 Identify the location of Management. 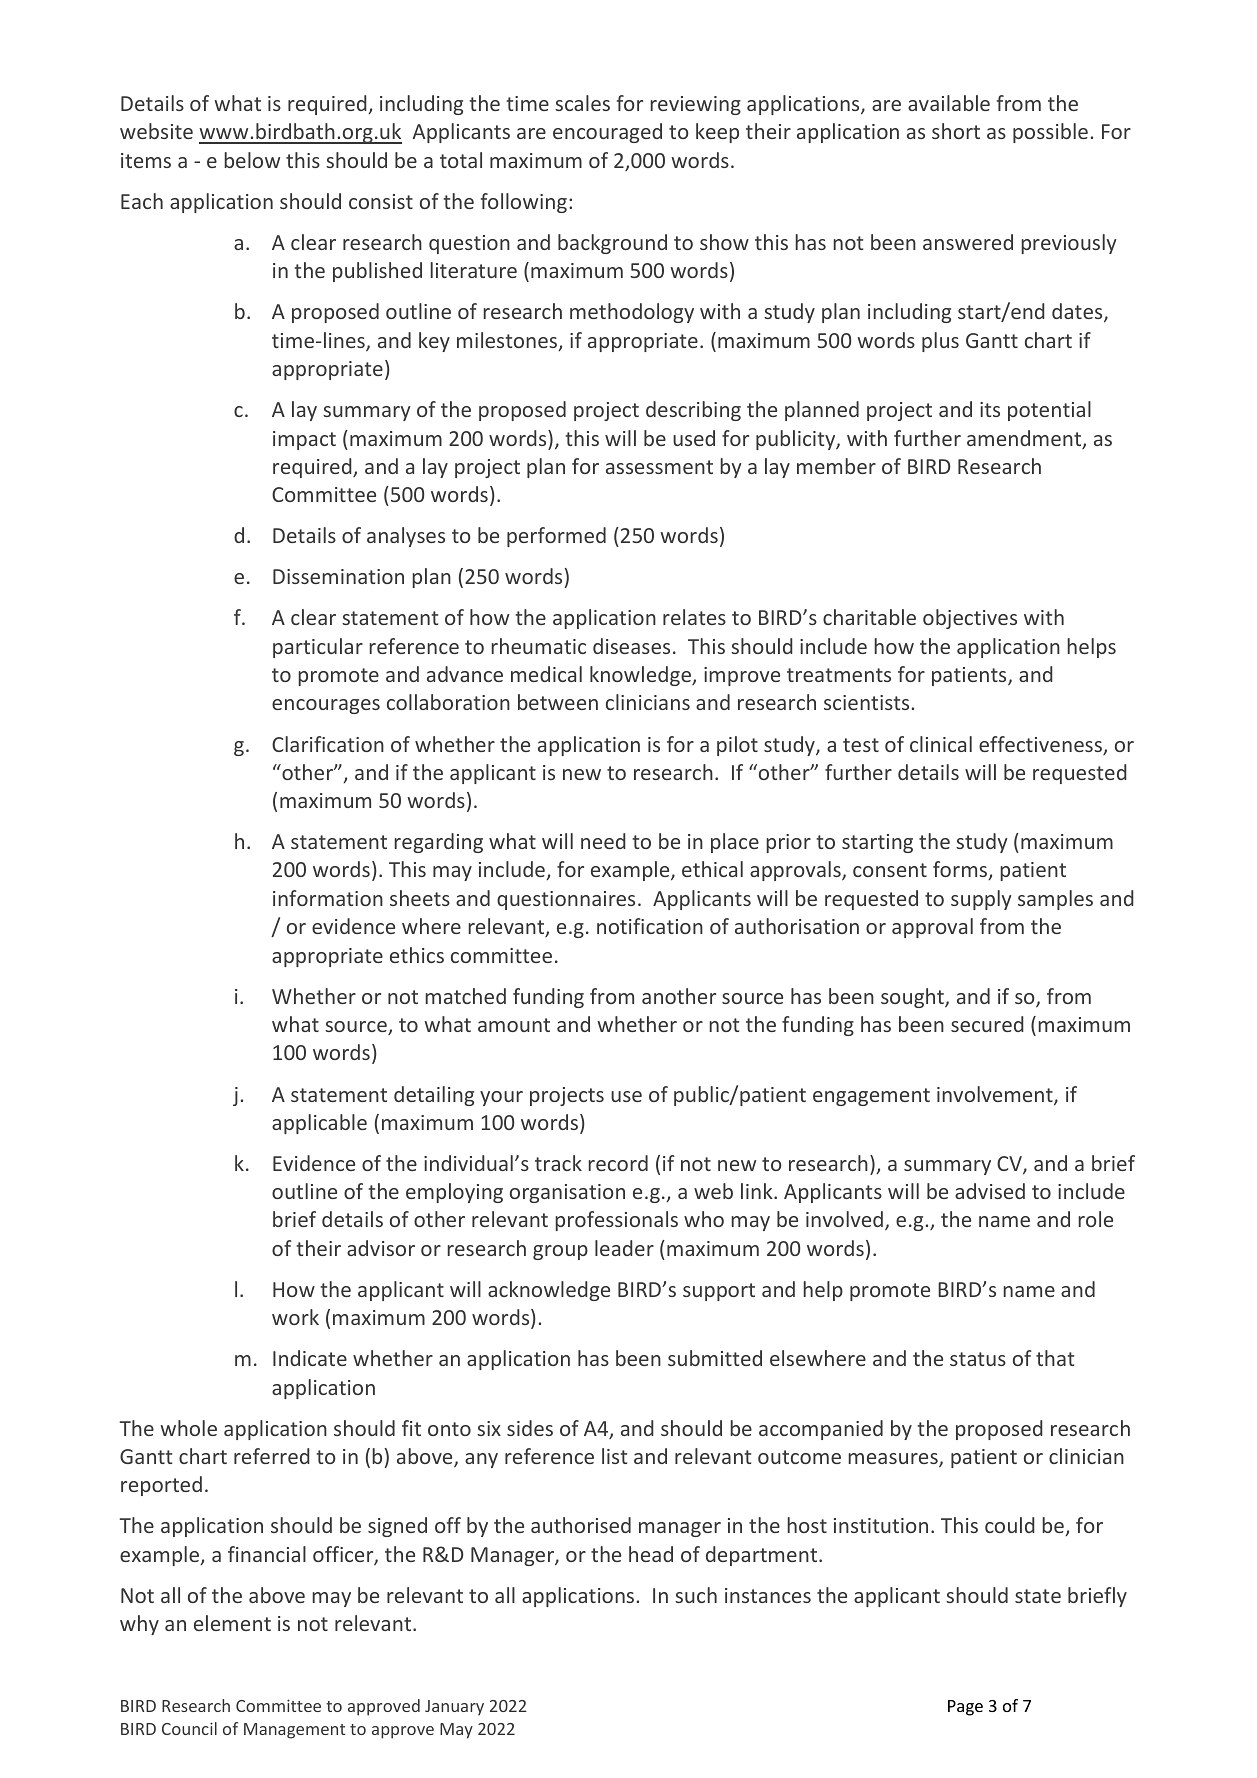
(294, 1731).
